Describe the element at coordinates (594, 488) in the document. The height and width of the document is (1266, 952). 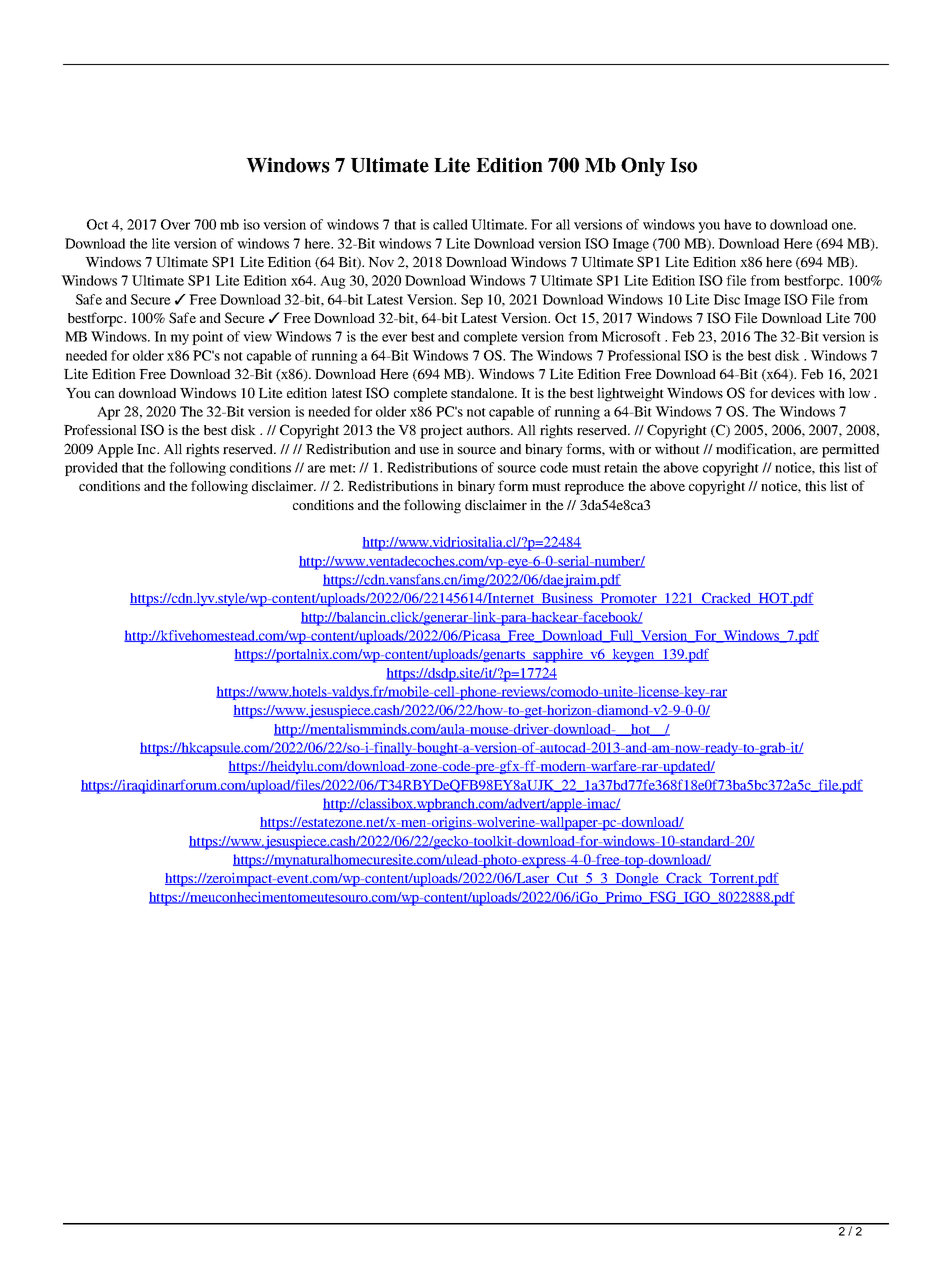
I see `reproduce` at that location.
